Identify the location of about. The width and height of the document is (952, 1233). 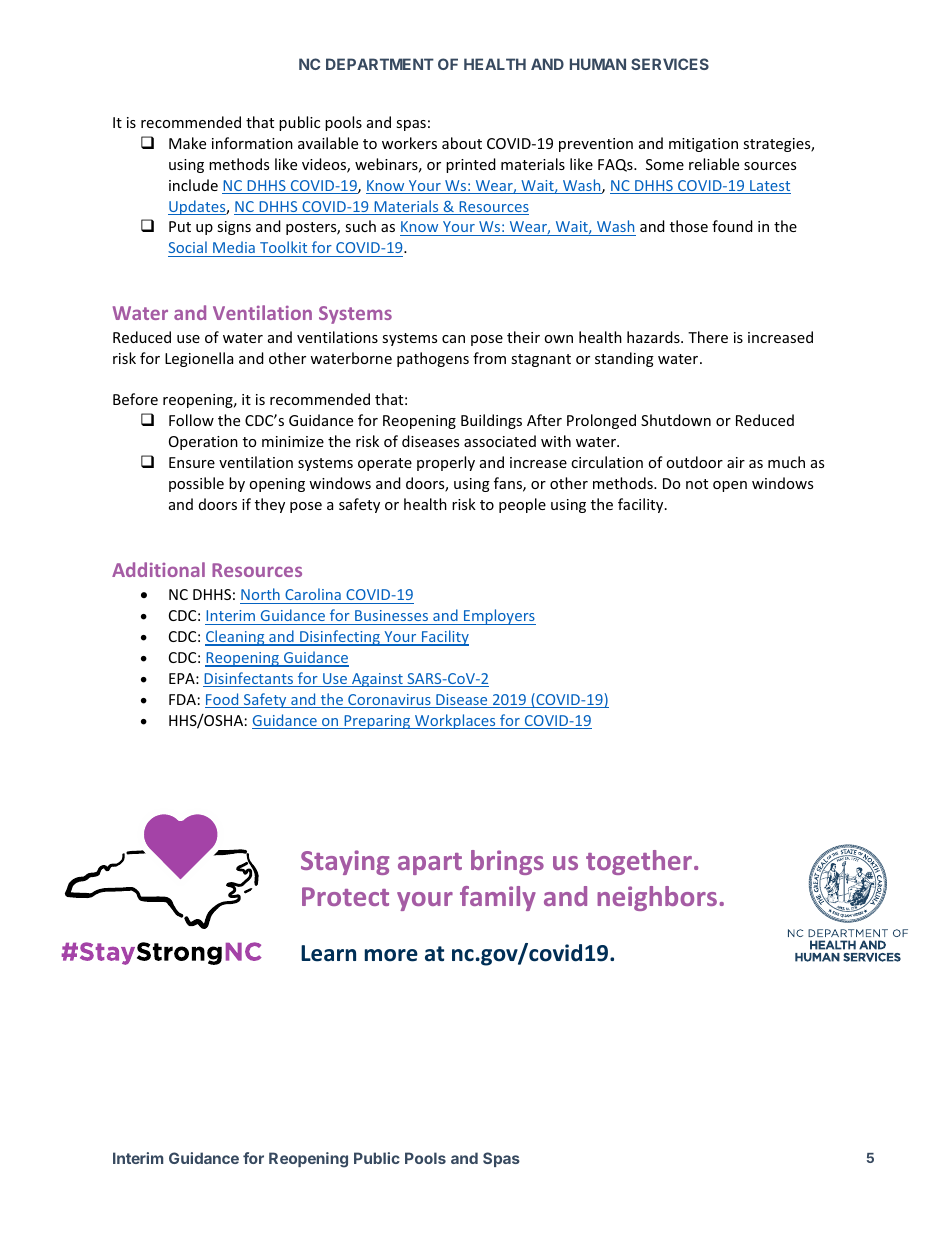
(462, 143).
